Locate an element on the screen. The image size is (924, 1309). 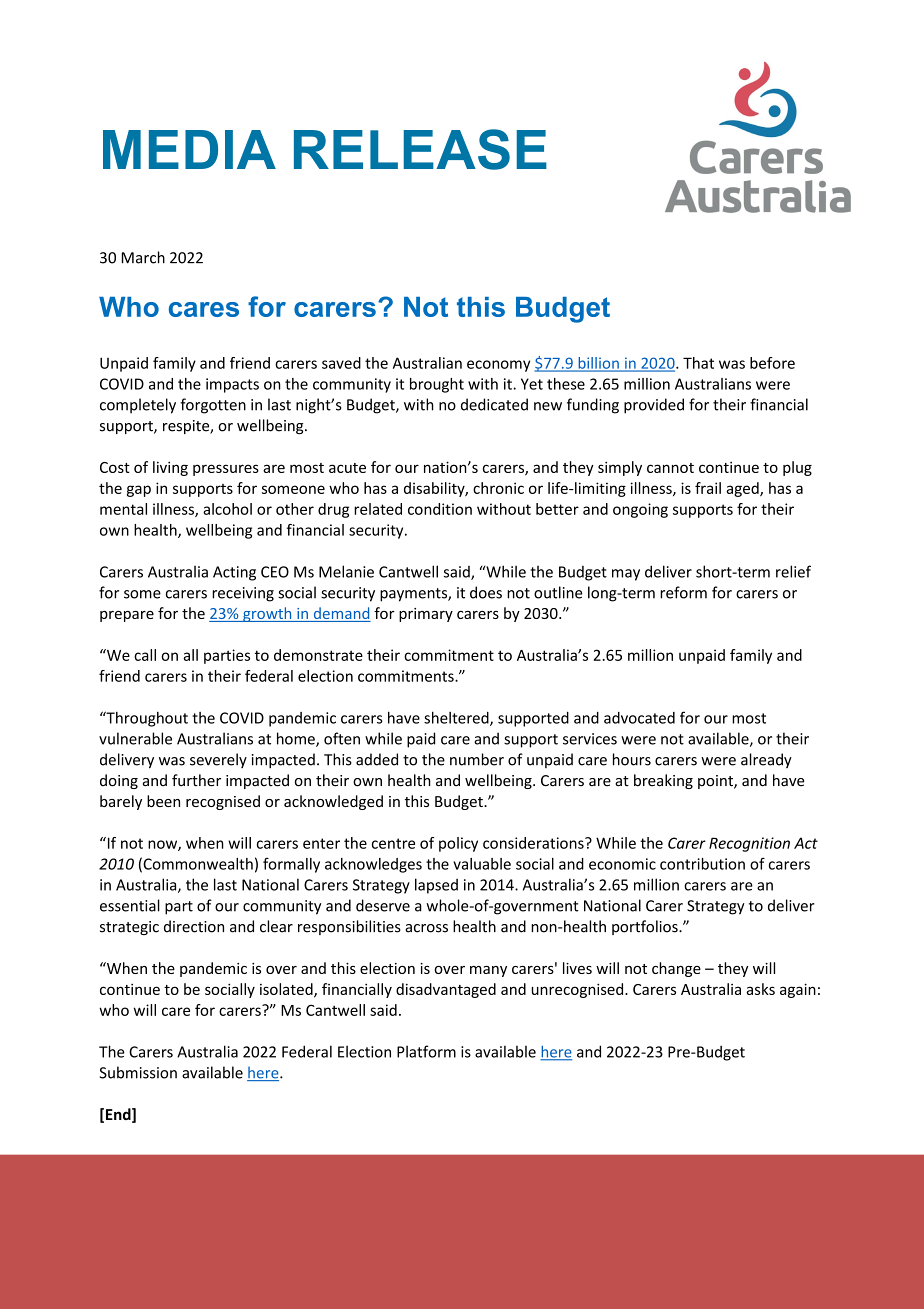
That is located at coordinates (698, 363).
